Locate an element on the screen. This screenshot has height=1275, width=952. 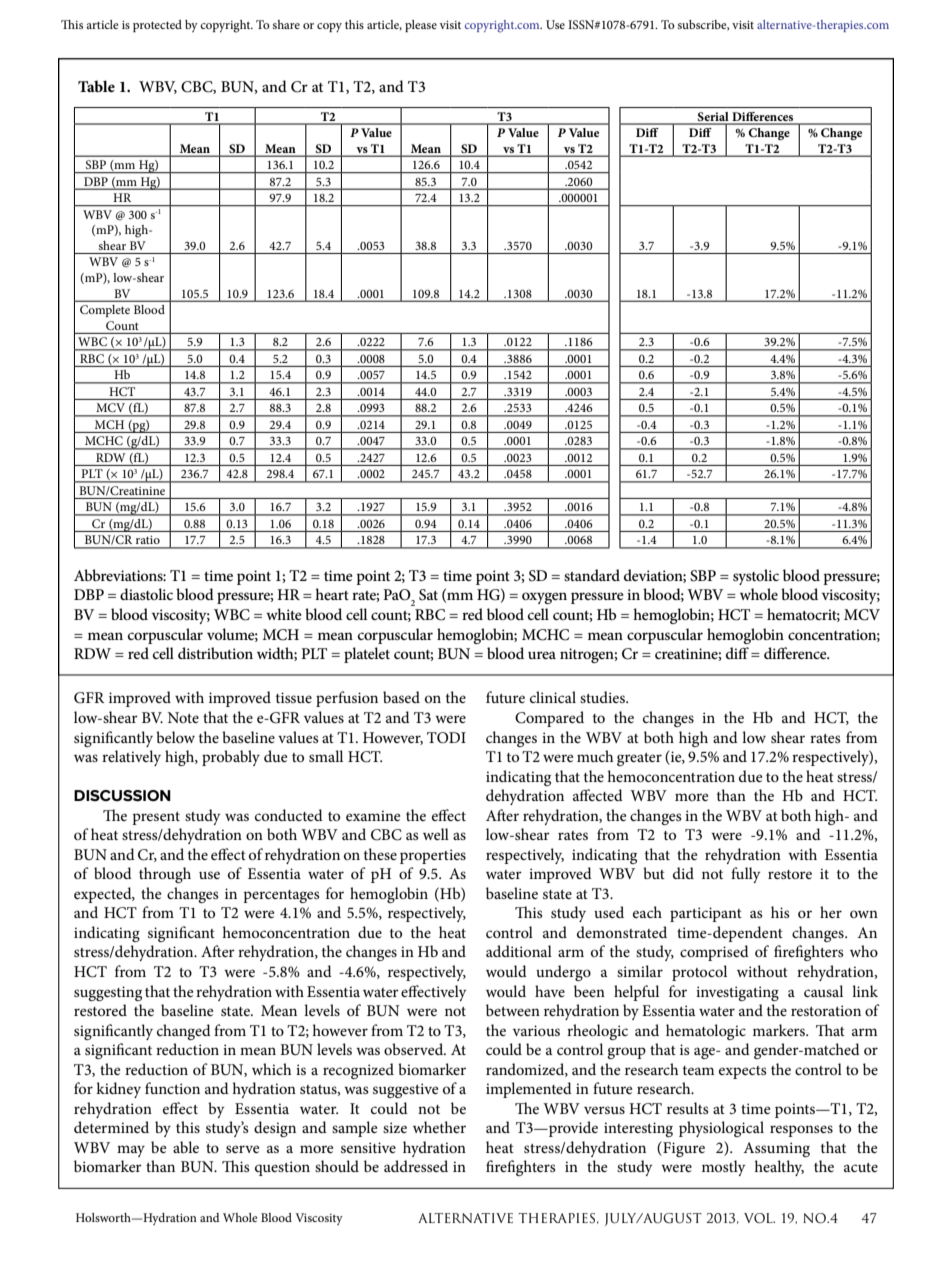
please is located at coordinates (421, 26).
